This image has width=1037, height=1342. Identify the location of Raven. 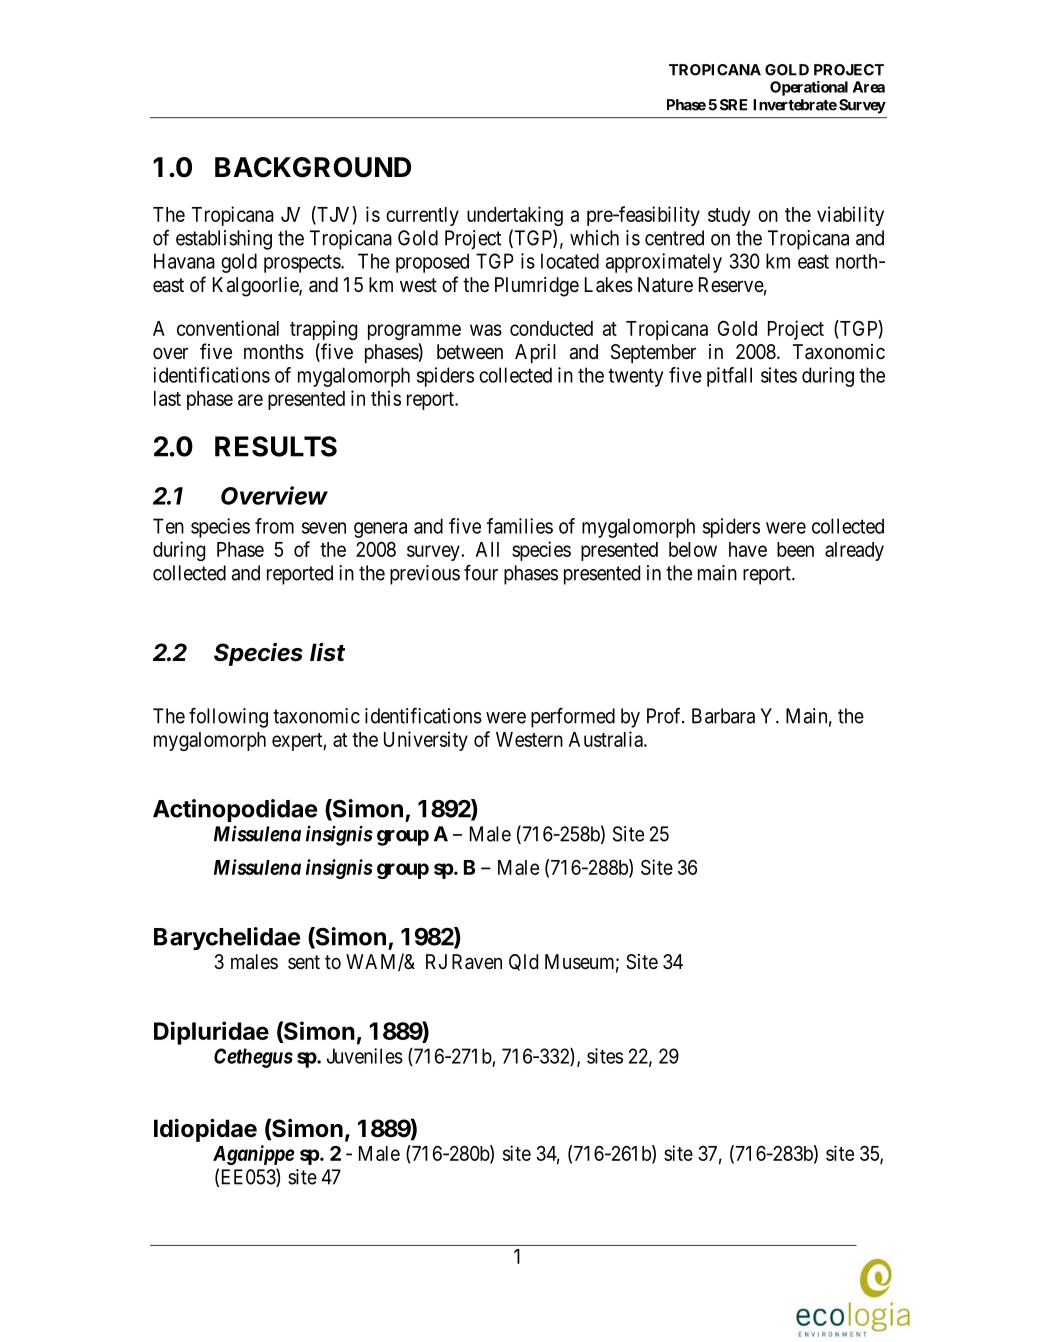
(477, 962).
